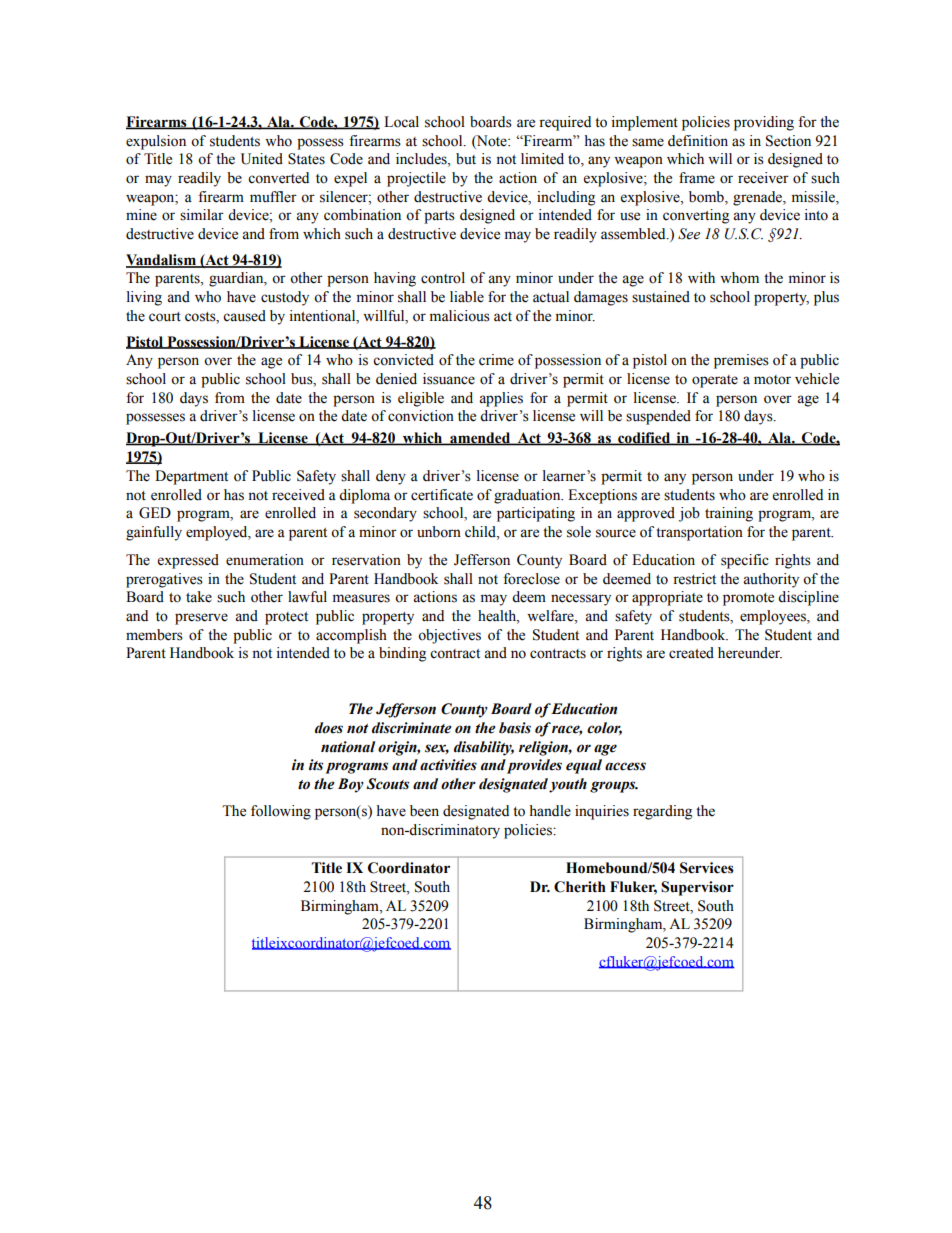 This screenshot has height=1233, width=952. What do you see at coordinates (772, 380) in the screenshot?
I see `motor` at bounding box center [772, 380].
